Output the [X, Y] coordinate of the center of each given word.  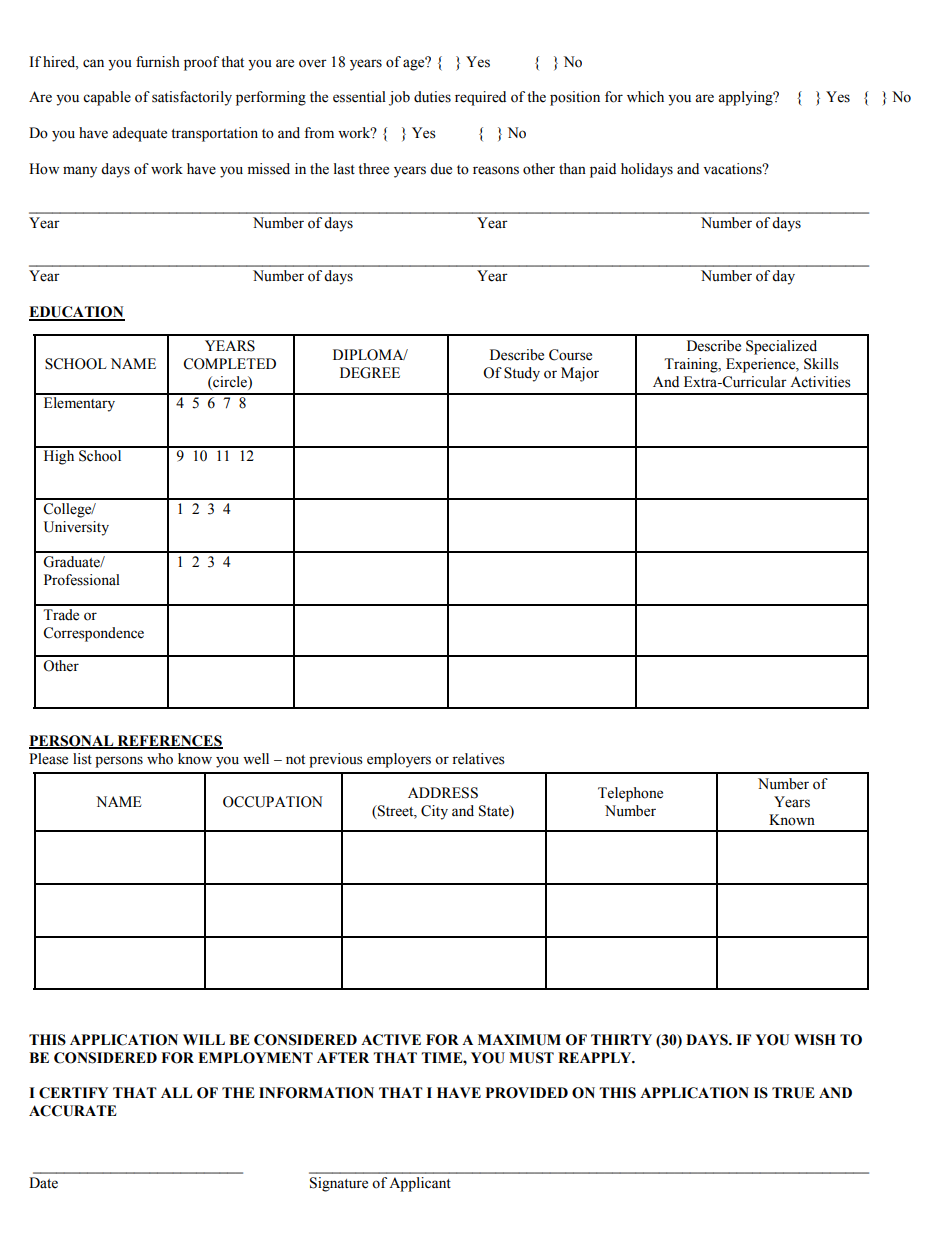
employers [399, 760]
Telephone [630, 794]
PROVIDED [526, 1093]
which [645, 97]
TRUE [793, 1093]
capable [107, 98]
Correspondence [93, 634]
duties [432, 97]
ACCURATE [73, 1111]
